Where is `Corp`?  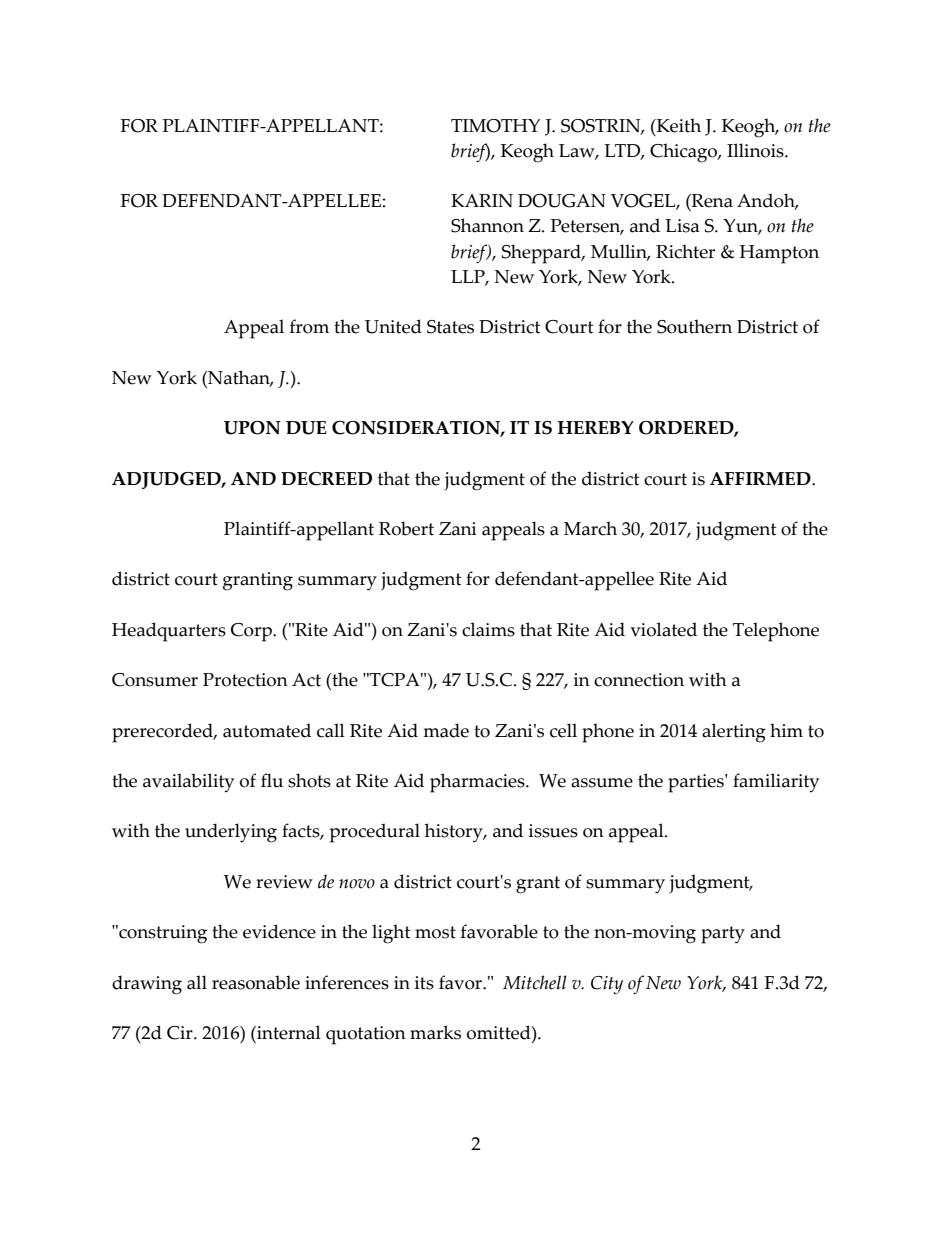
Corp is located at coordinates (252, 632).
